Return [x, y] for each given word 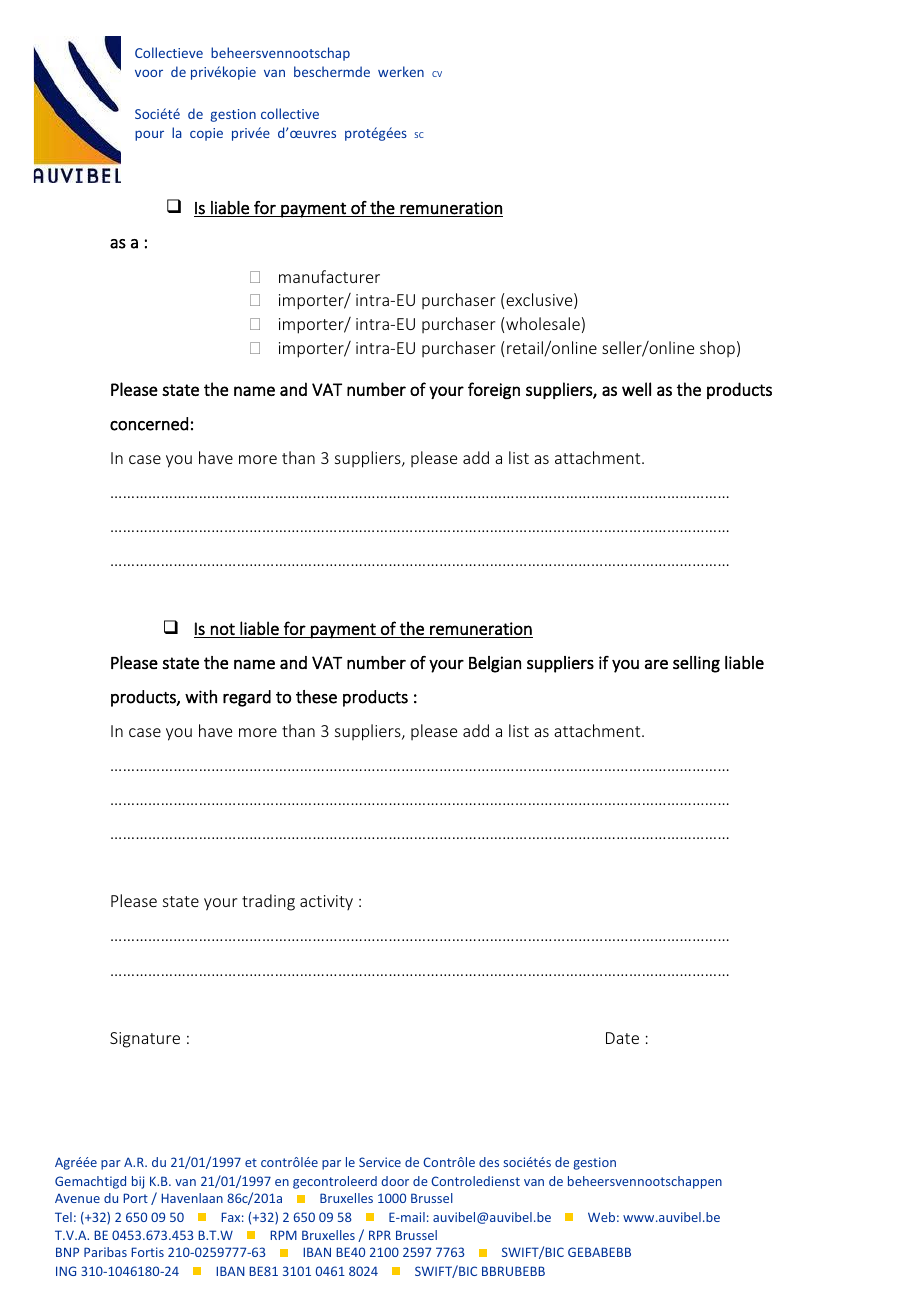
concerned [149, 424]
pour [149, 135]
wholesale [543, 323]
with [201, 697]
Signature [145, 1040]
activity [326, 902]
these [316, 697]
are [656, 664]
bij [138, 1182]
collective [290, 113]
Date [622, 1038]
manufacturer [329, 276]
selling [696, 664]
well [636, 389]
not [223, 629]
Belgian [495, 664]
